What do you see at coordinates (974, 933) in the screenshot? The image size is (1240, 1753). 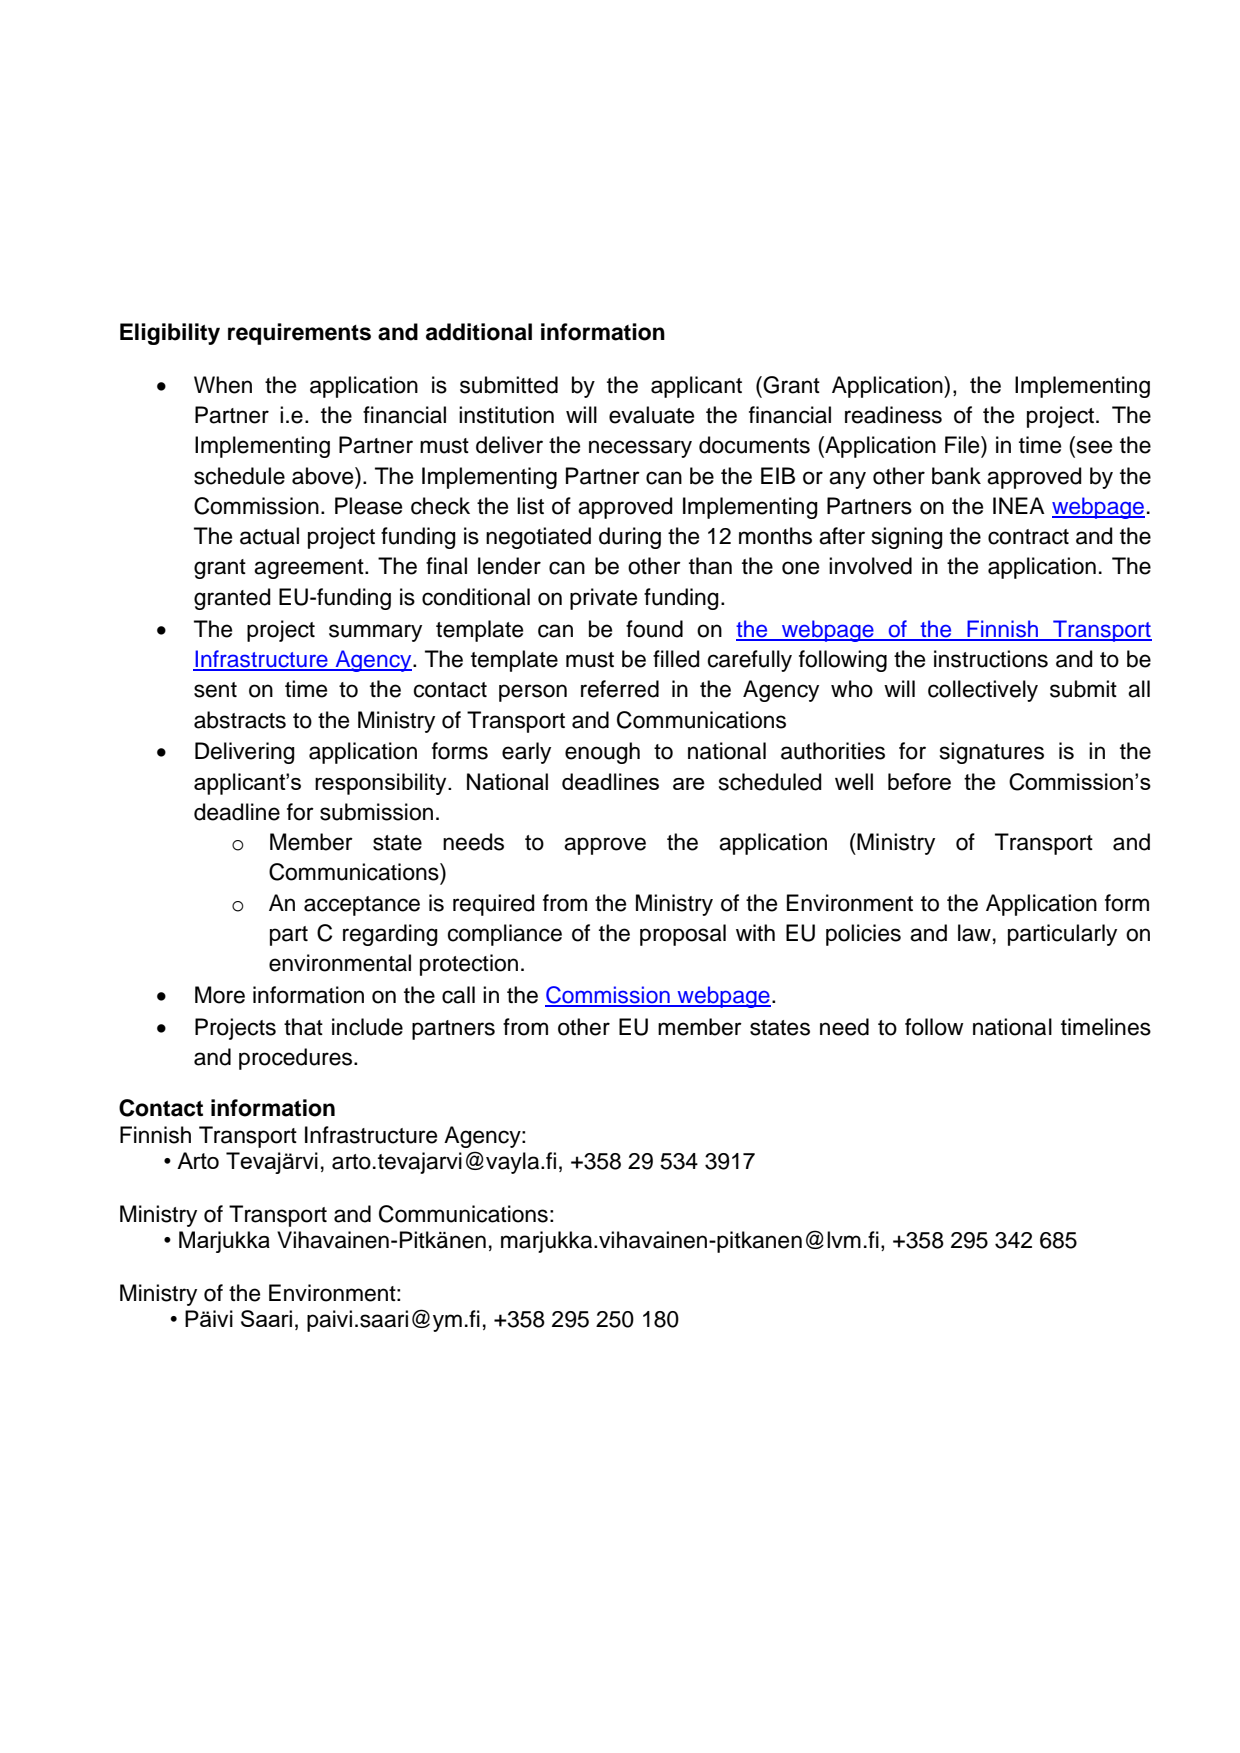 I see `law` at bounding box center [974, 933].
